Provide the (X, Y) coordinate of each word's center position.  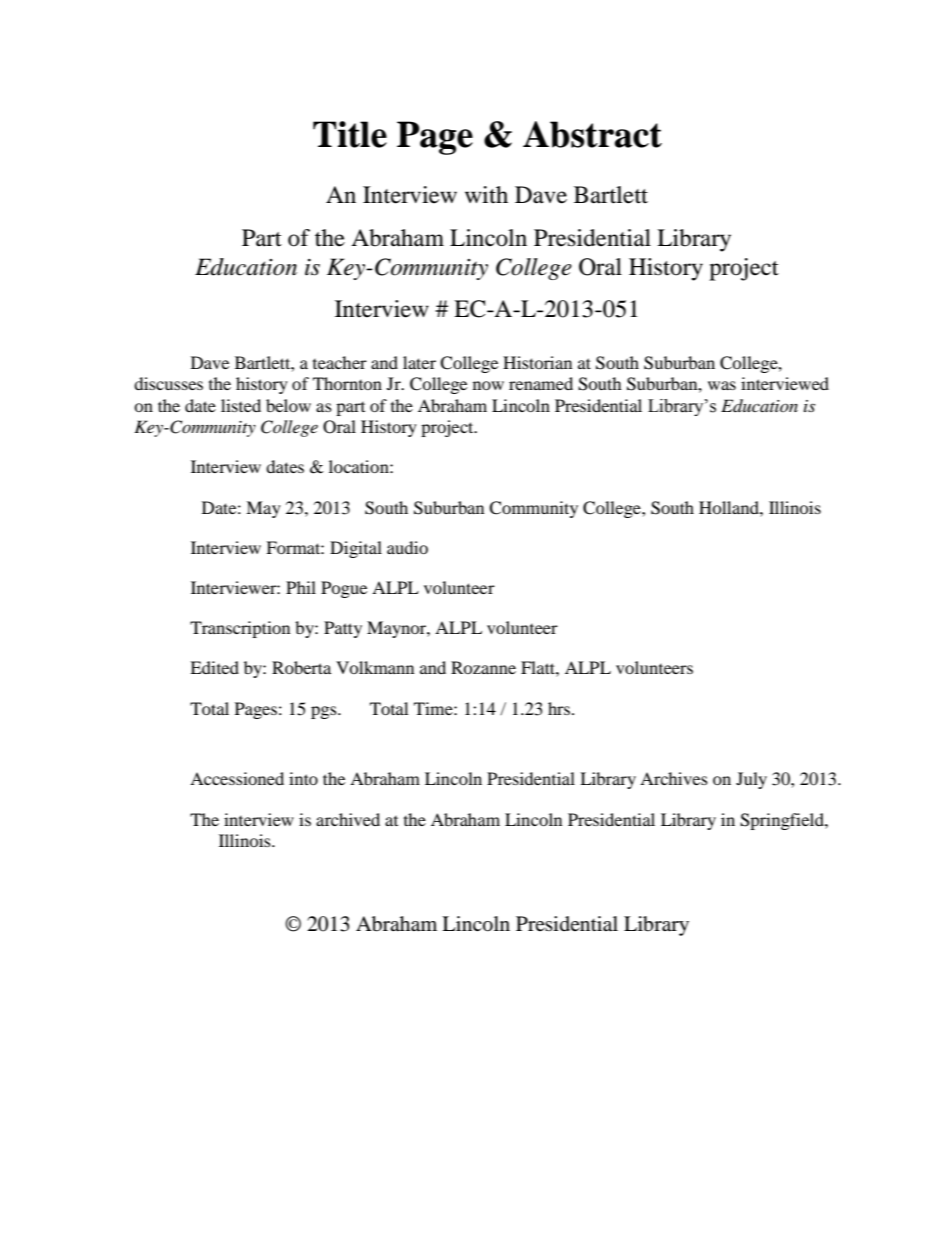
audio (407, 547)
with (486, 194)
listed (241, 405)
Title (350, 134)
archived (348, 819)
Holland (730, 507)
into (303, 778)
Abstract (592, 134)
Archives (674, 778)
